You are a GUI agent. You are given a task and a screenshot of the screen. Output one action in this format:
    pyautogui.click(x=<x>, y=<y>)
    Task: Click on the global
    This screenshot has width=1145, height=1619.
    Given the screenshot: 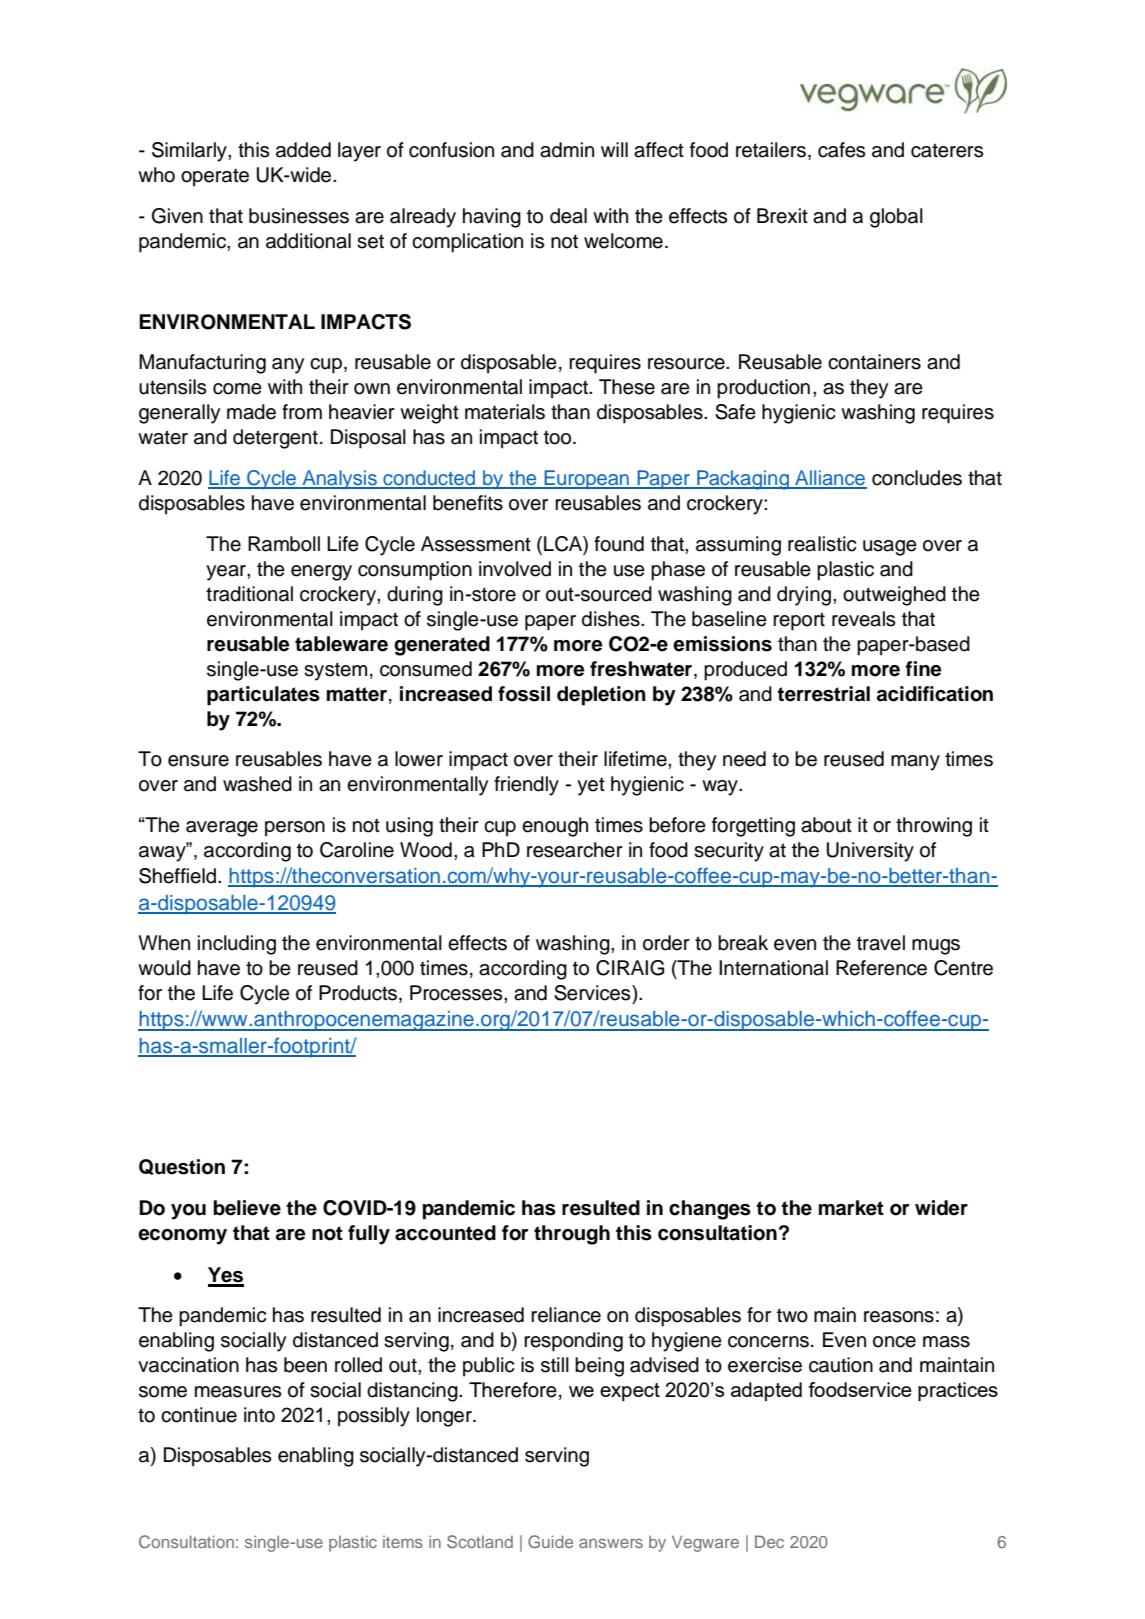 What is the action you would take?
    pyautogui.click(x=896, y=218)
